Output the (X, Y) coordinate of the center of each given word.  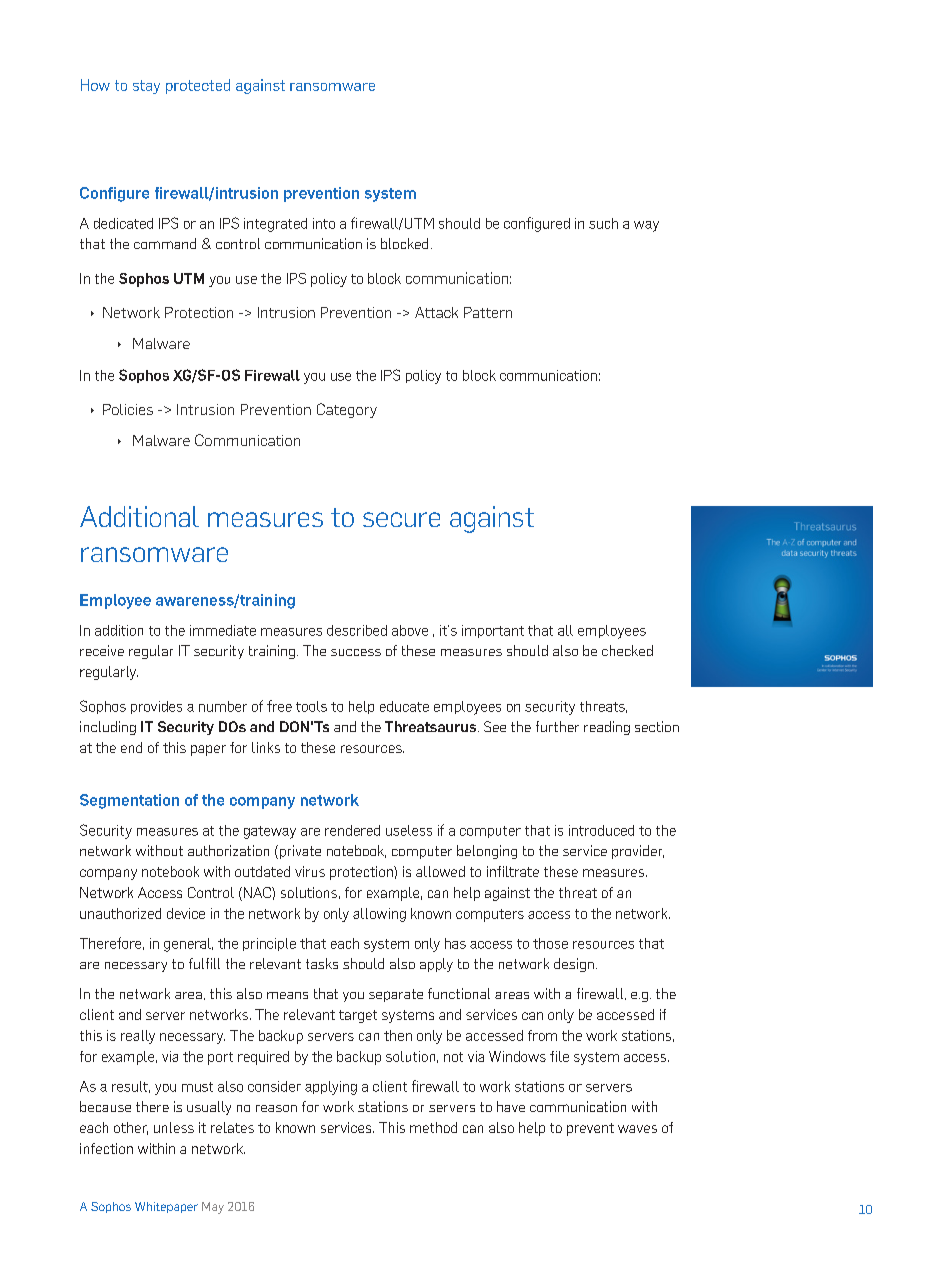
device (186, 913)
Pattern (488, 312)
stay (146, 87)
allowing (379, 915)
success (356, 652)
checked (627, 650)
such (603, 223)
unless (174, 1127)
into (324, 223)
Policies (128, 409)
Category (347, 410)
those (550, 943)
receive (102, 650)
